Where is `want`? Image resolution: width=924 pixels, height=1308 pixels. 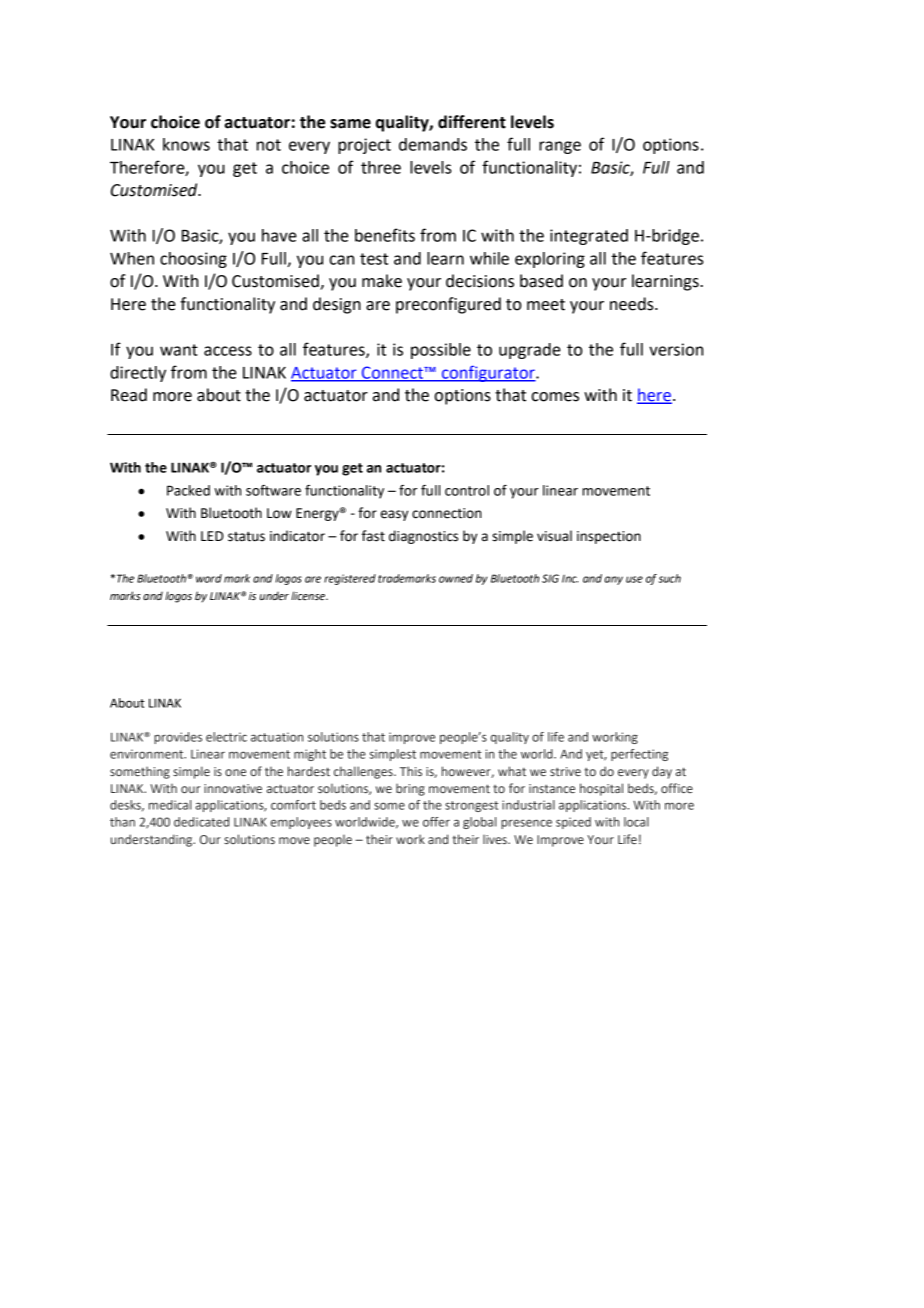 want is located at coordinates (179, 350).
